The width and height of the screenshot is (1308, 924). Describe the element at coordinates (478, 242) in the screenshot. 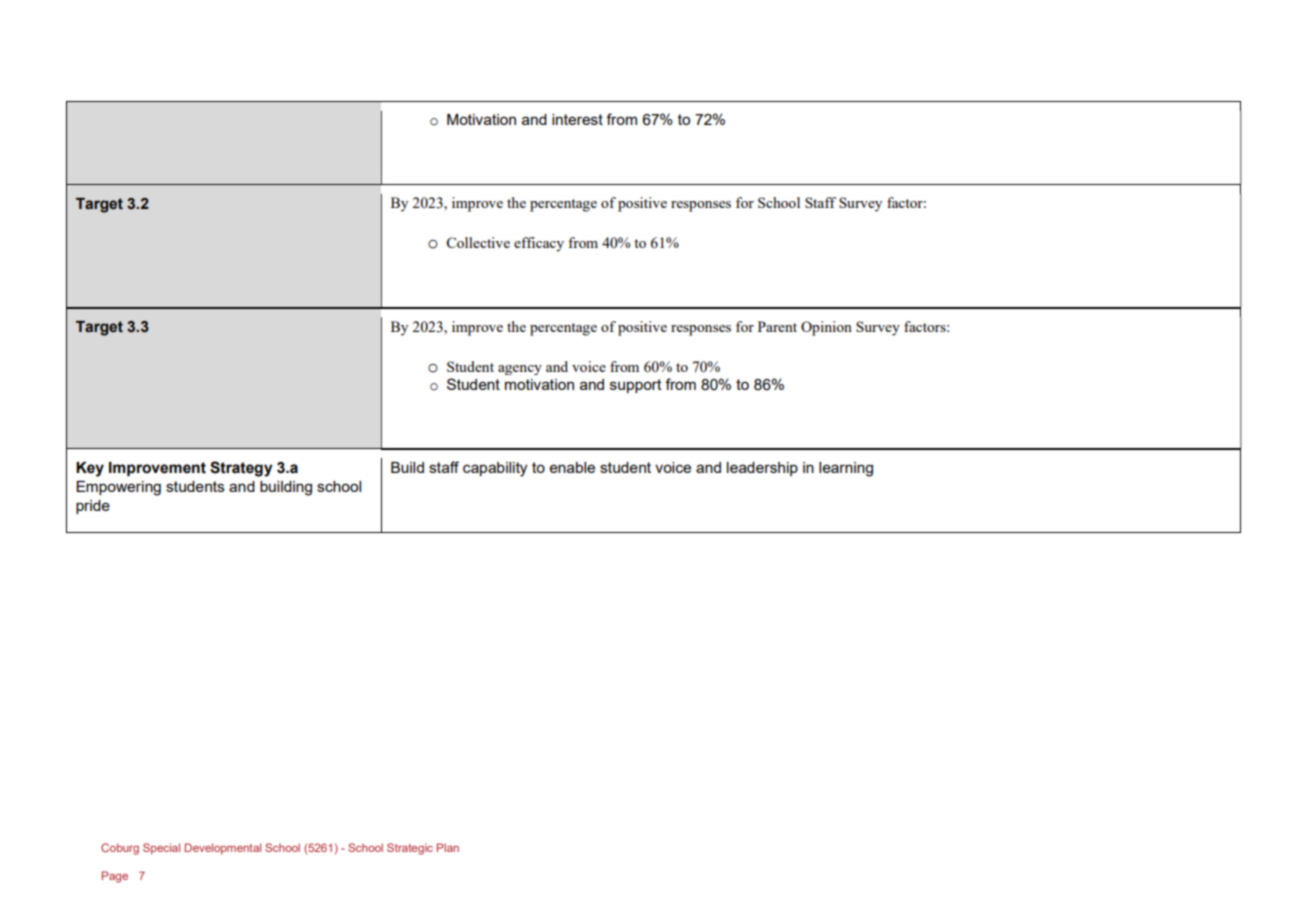

I see `Collective` at that location.
